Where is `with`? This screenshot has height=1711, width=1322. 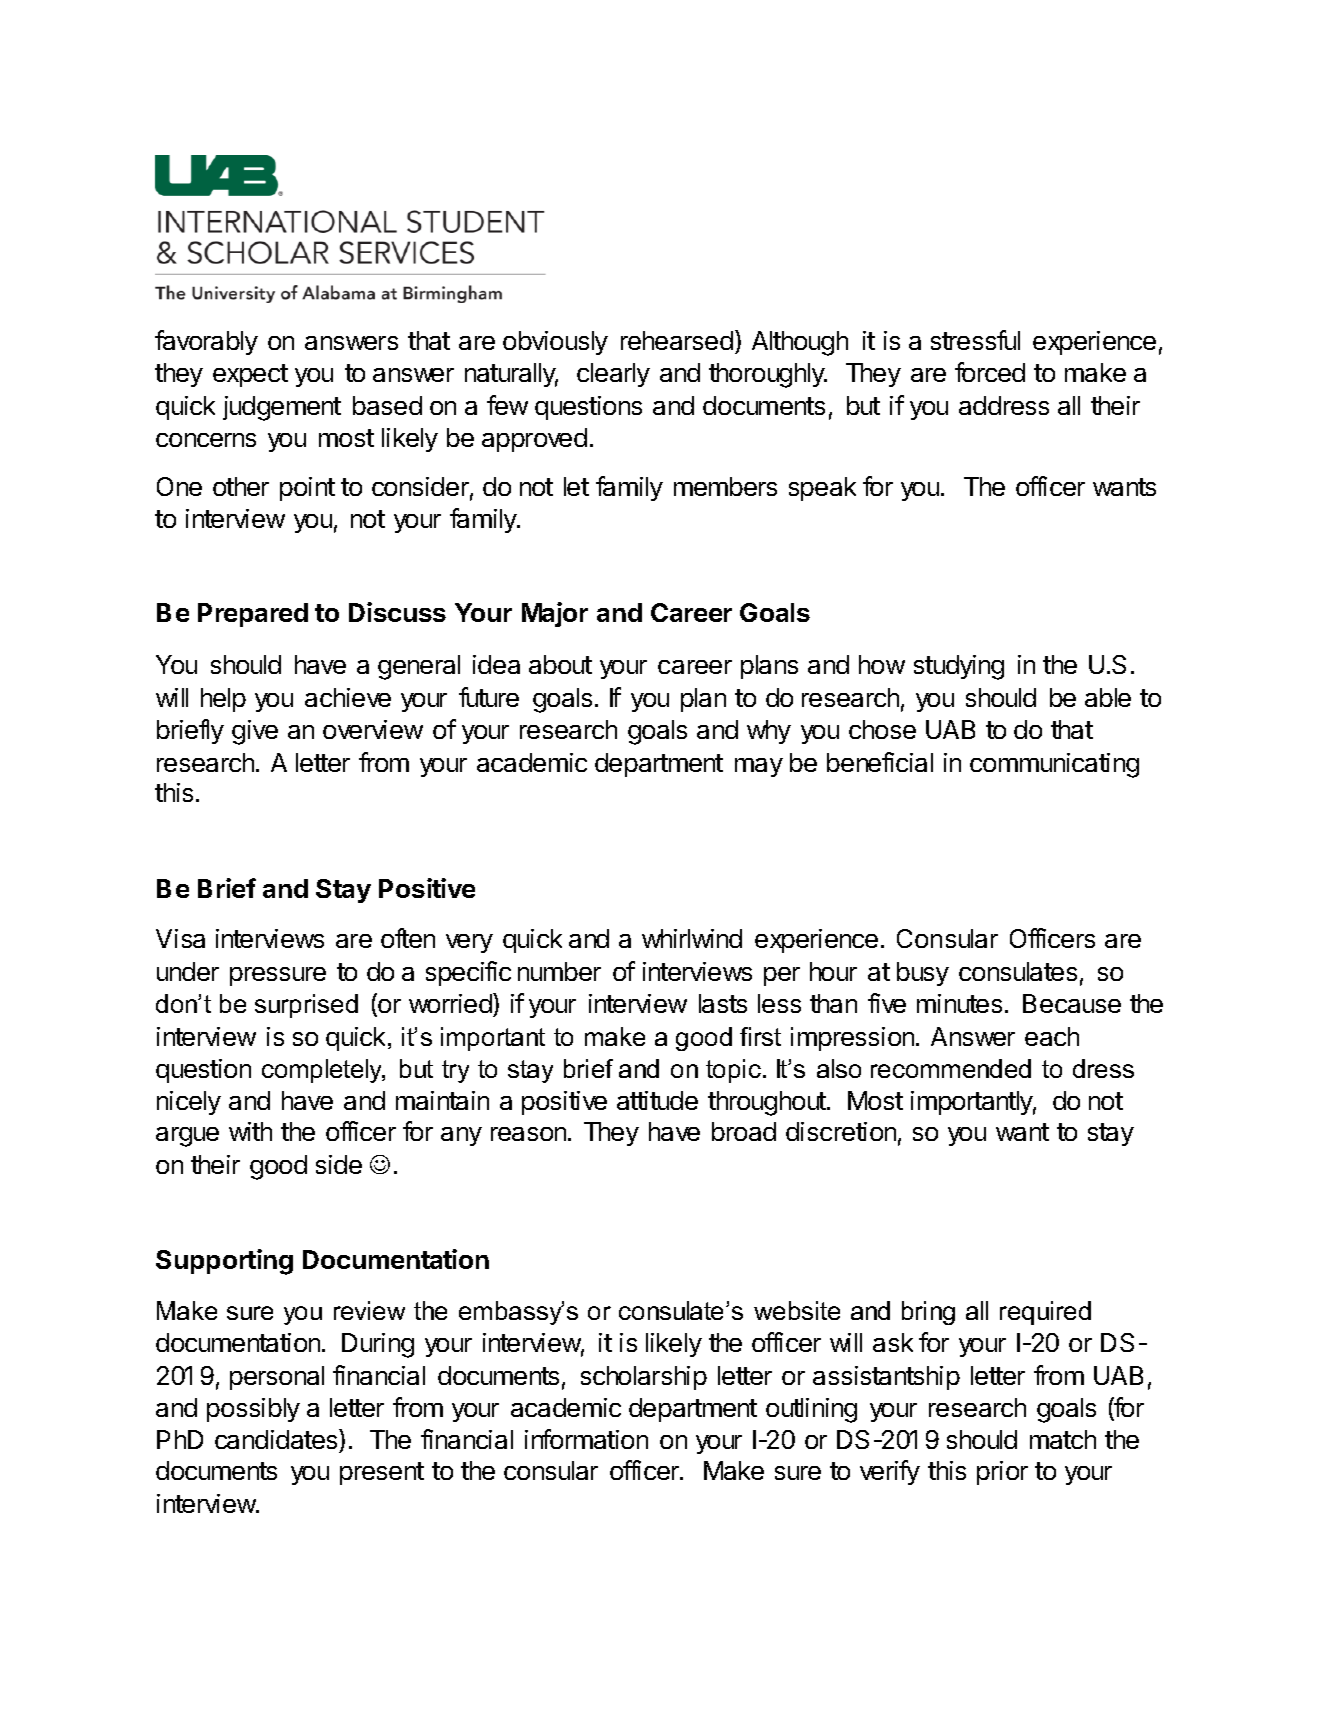
with is located at coordinates (250, 1131).
